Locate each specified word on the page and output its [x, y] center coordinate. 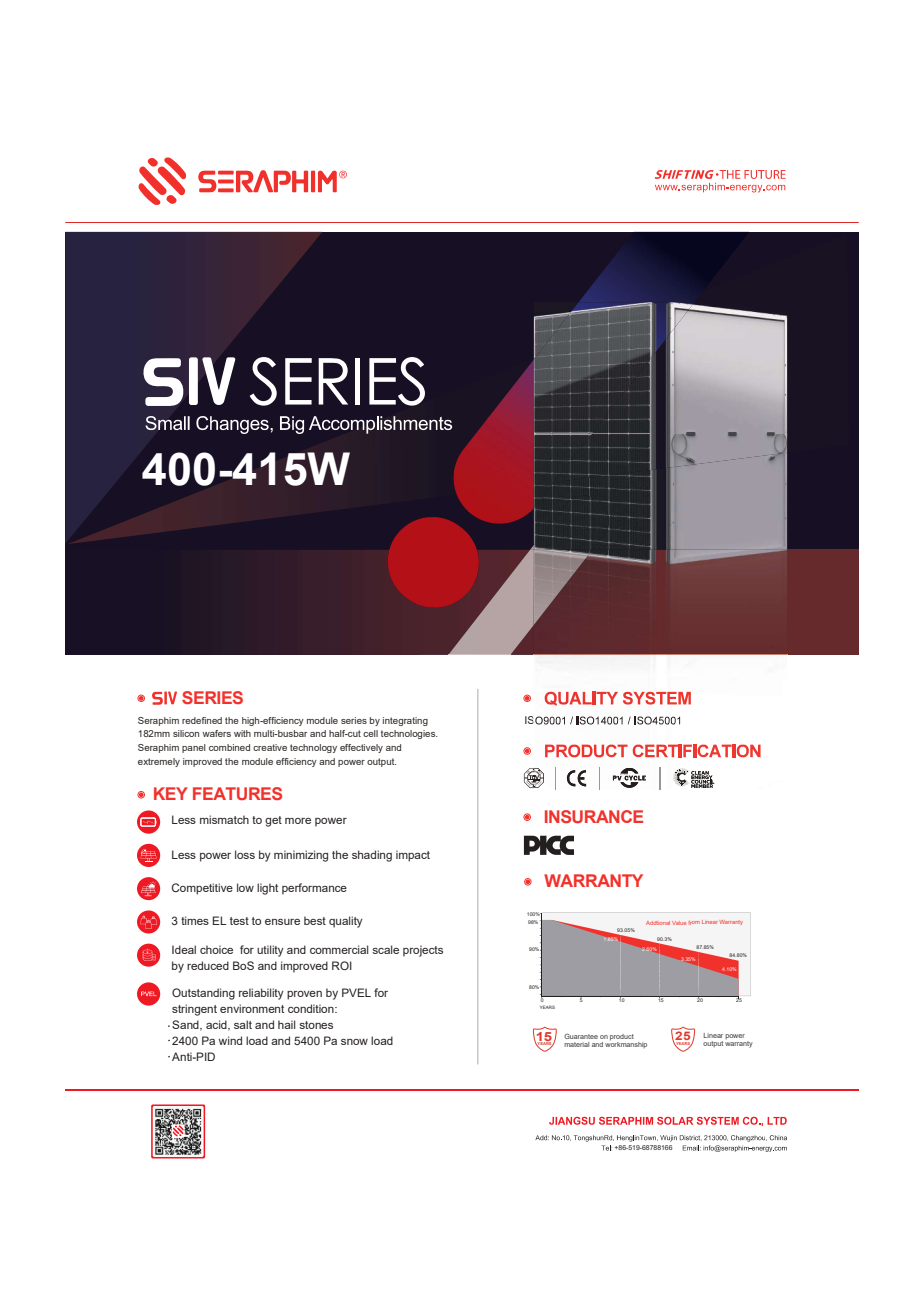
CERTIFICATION [697, 751]
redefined [202, 720]
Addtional [658, 923]
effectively [361, 748]
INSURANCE [594, 816]
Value [679, 923]
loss [245, 854]
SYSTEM [657, 698]
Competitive [202, 889]
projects [423, 951]
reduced [208, 965]
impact [413, 856]
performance [314, 889]
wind [230, 1040]
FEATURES [237, 793]
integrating [405, 721]
